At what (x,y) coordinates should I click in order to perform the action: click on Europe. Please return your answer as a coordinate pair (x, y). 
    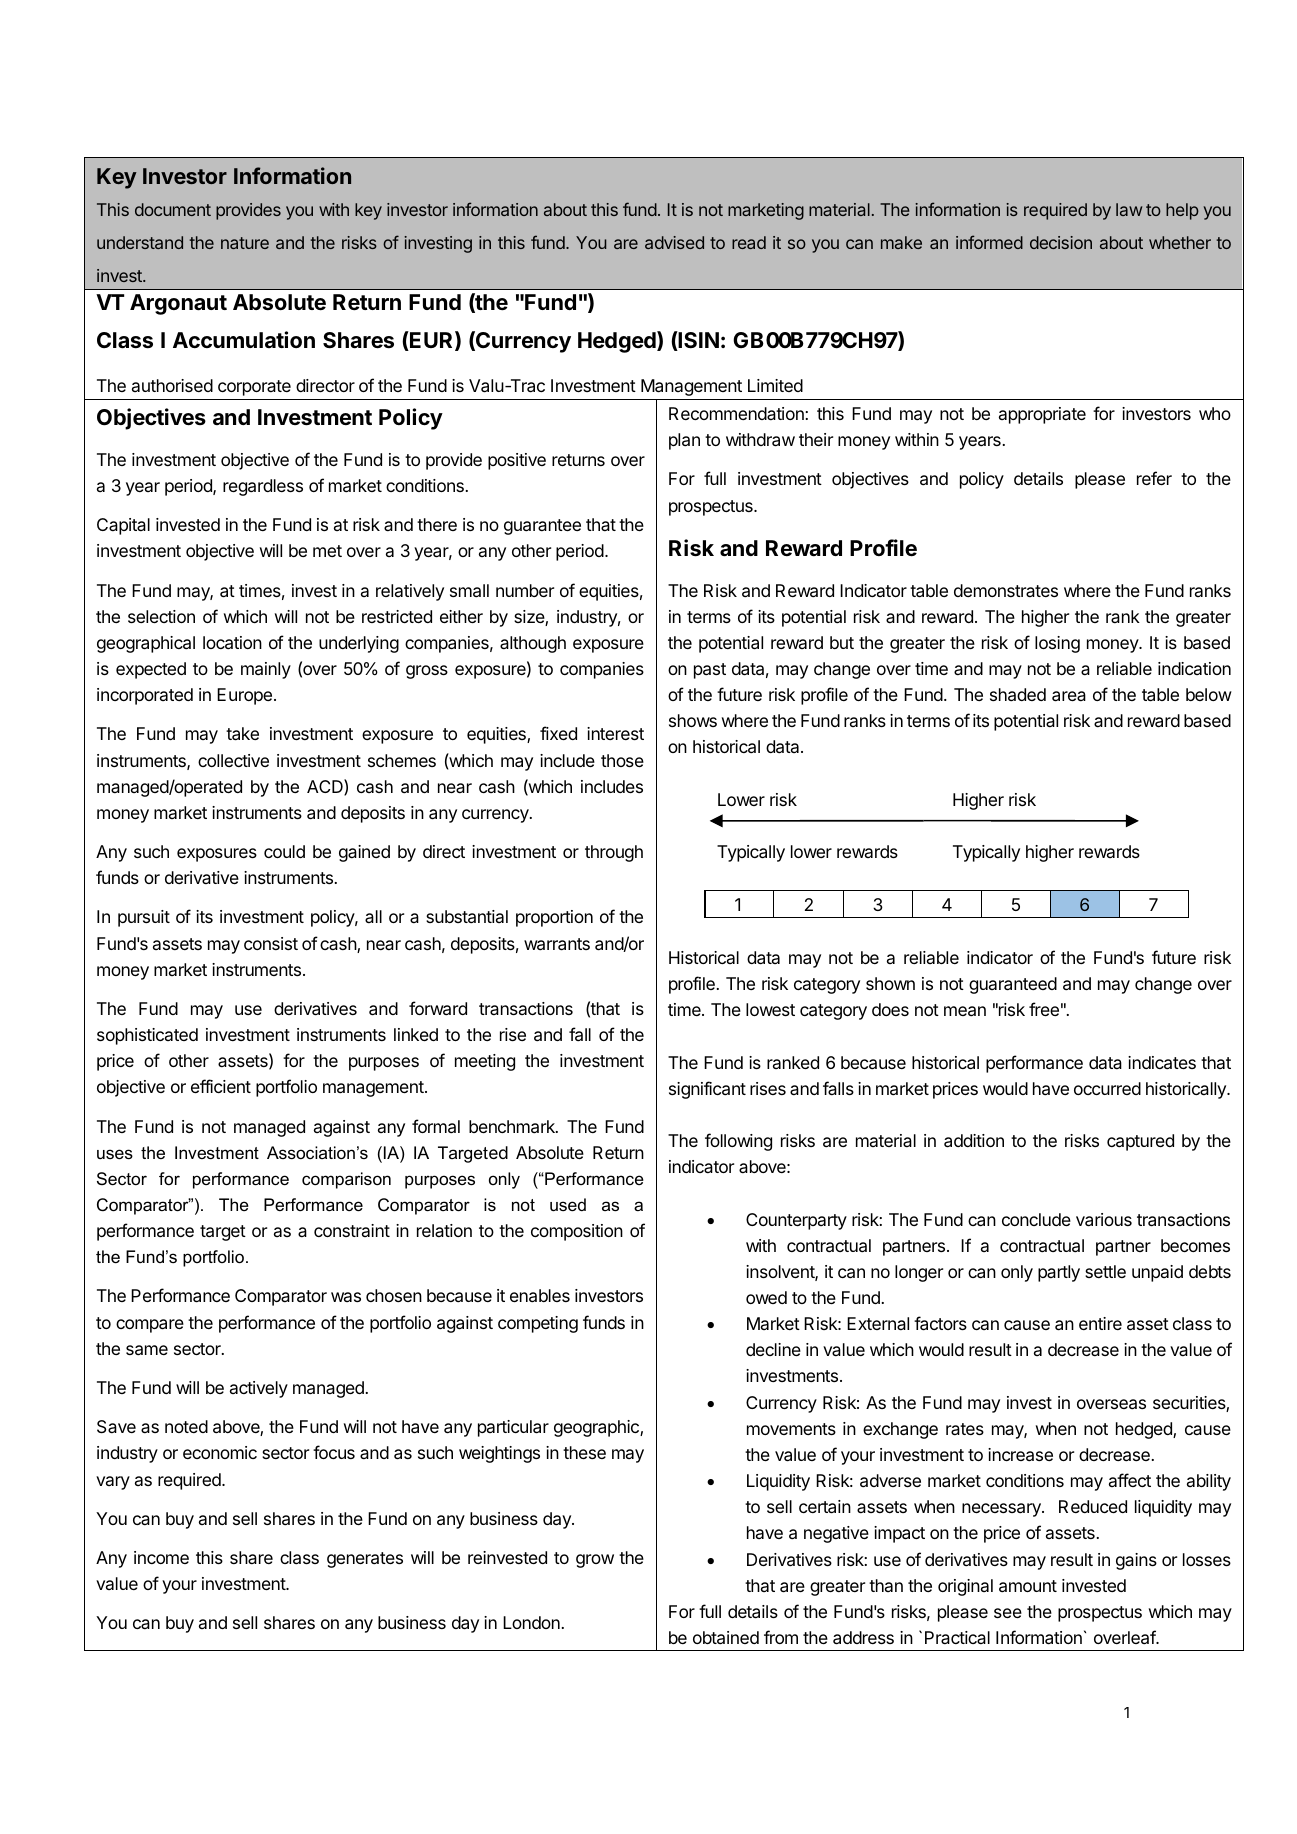
    Looking at the image, I should click on (244, 696).
